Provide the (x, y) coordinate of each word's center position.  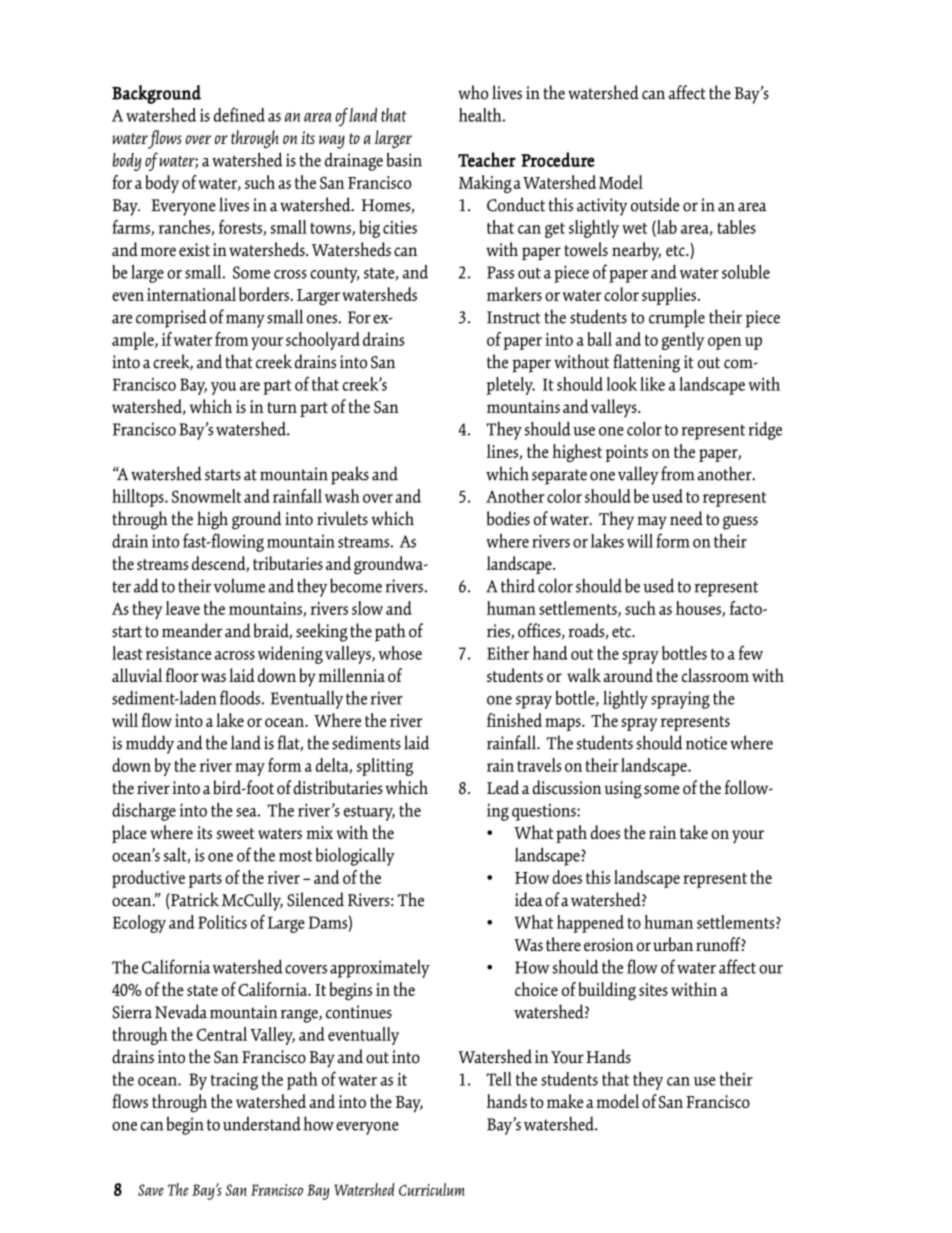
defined (239, 114)
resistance (178, 653)
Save (151, 1190)
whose (400, 653)
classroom (715, 675)
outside (655, 204)
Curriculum (432, 1189)
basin (404, 159)
